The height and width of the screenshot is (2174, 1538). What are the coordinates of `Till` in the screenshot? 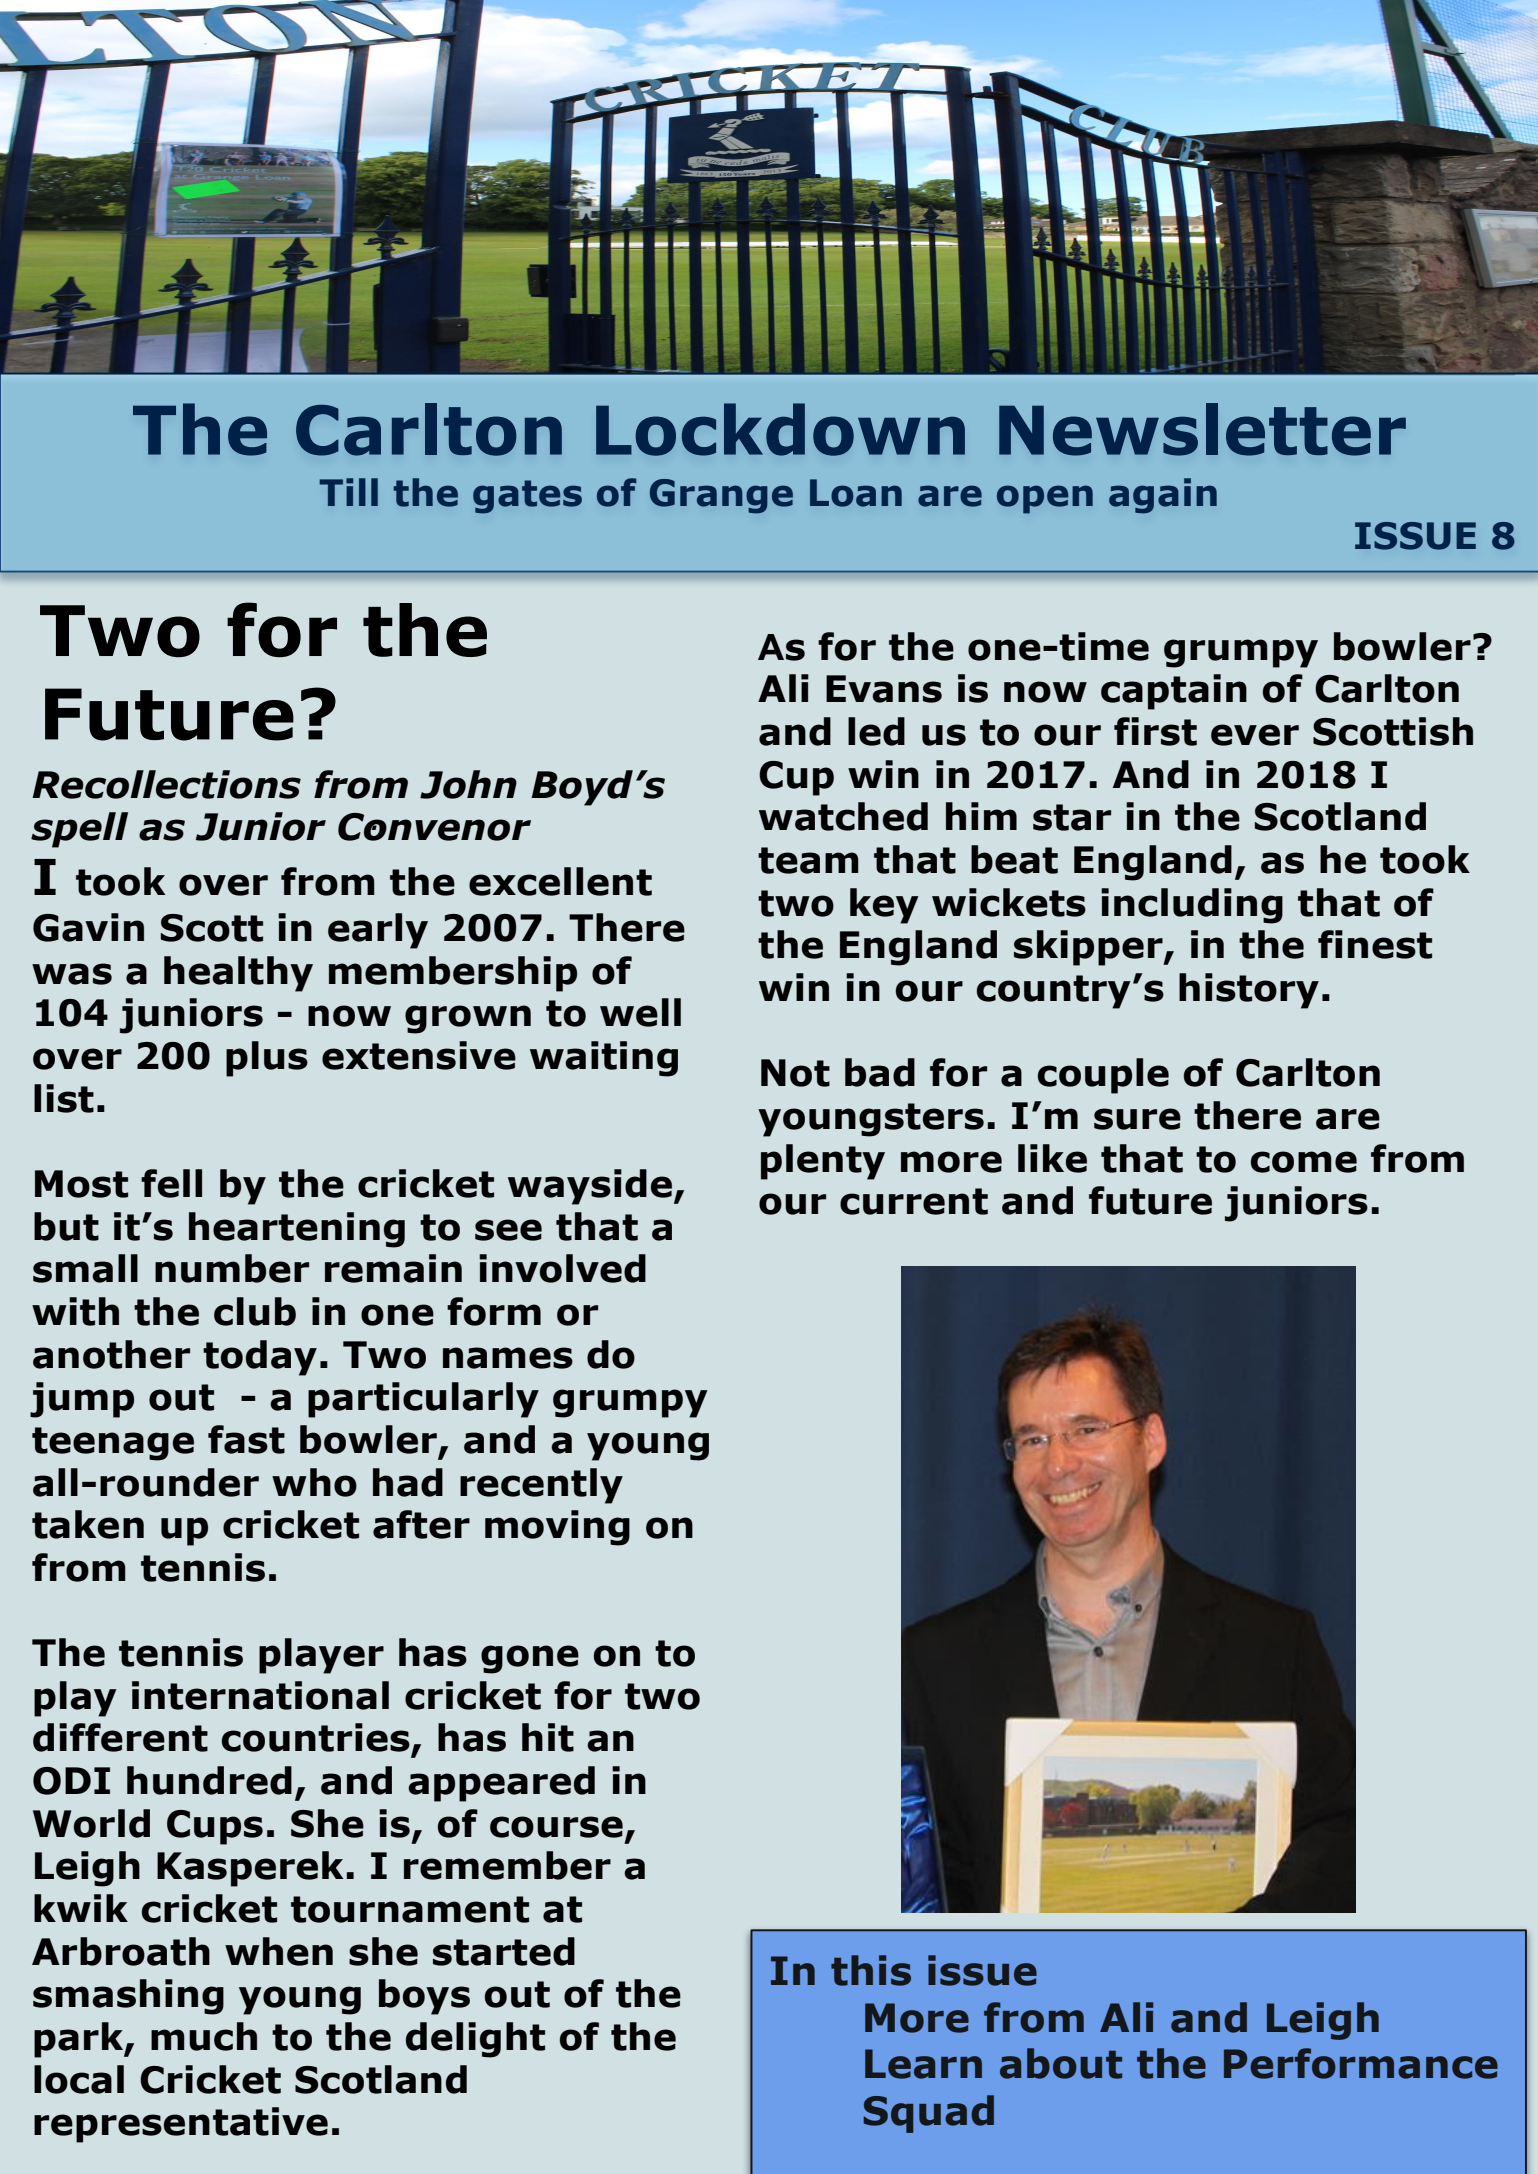 It's located at (348, 492).
